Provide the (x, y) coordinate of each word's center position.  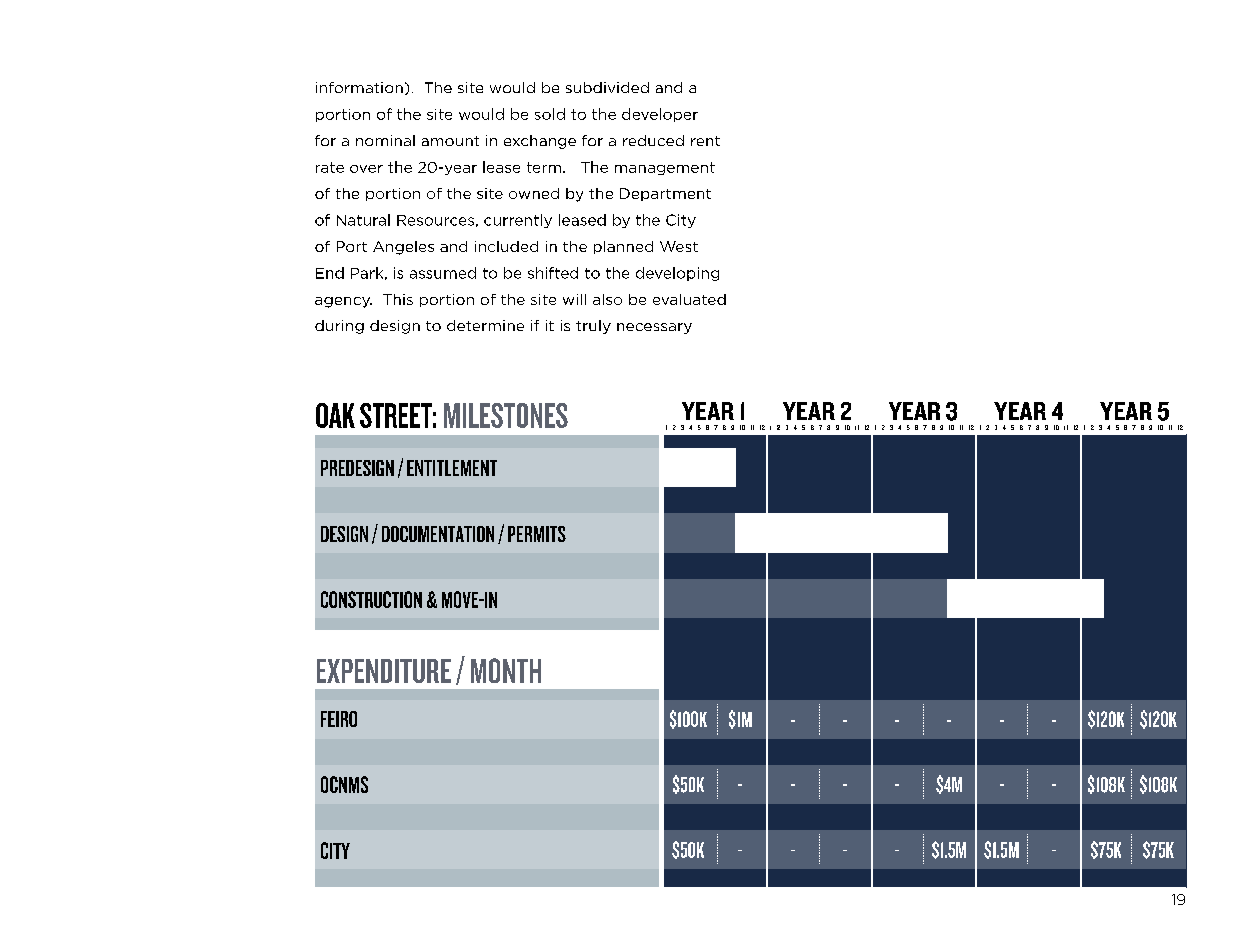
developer (660, 115)
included (506, 246)
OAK (335, 415)
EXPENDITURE (384, 671)
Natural (363, 220)
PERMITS (537, 534)
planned (623, 247)
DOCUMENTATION (438, 534)
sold (550, 114)
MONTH (506, 670)
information (359, 87)
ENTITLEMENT (452, 468)
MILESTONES (506, 415)
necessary (654, 328)
